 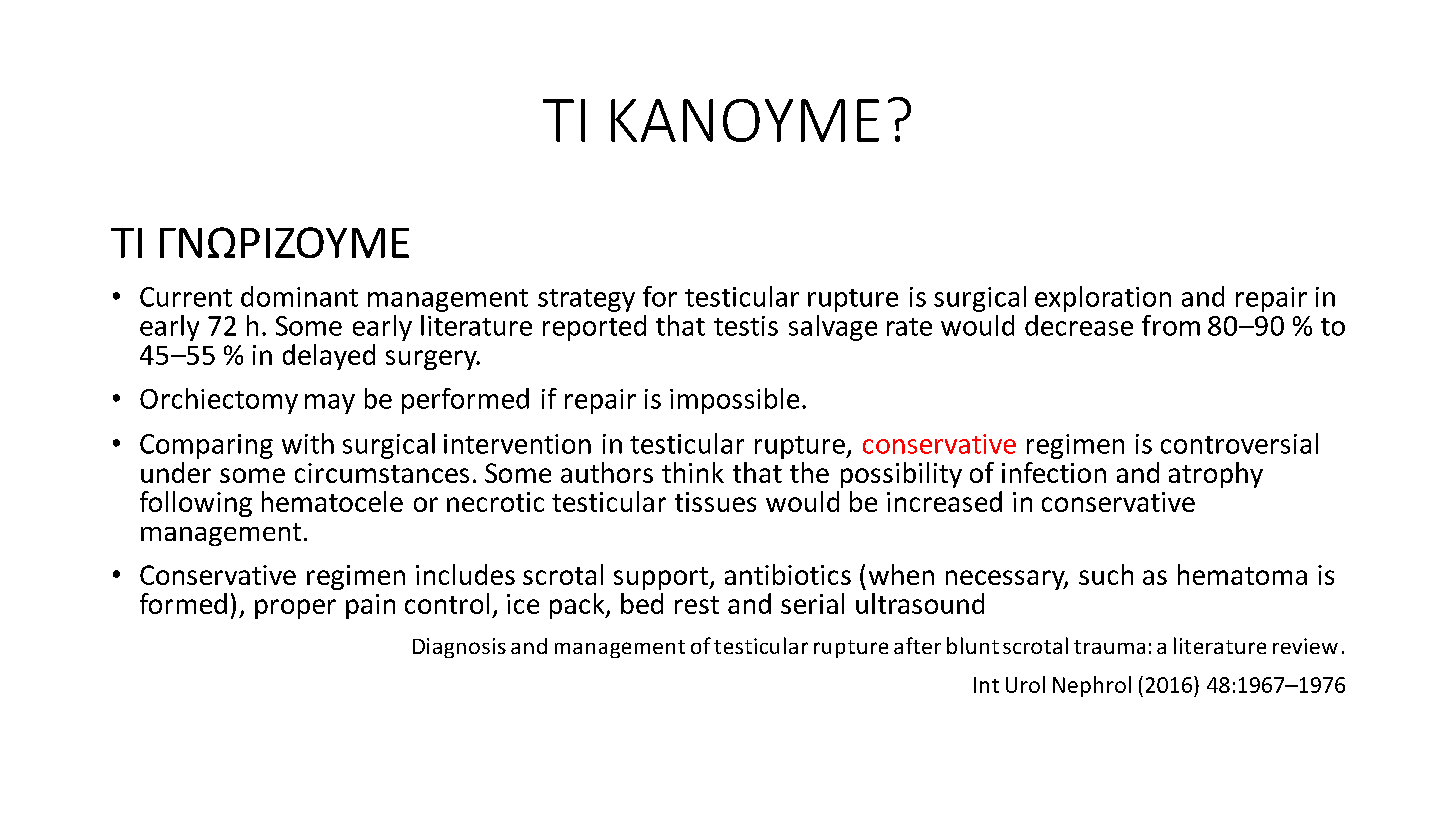 I want to click on impossible, so click(x=734, y=401).
